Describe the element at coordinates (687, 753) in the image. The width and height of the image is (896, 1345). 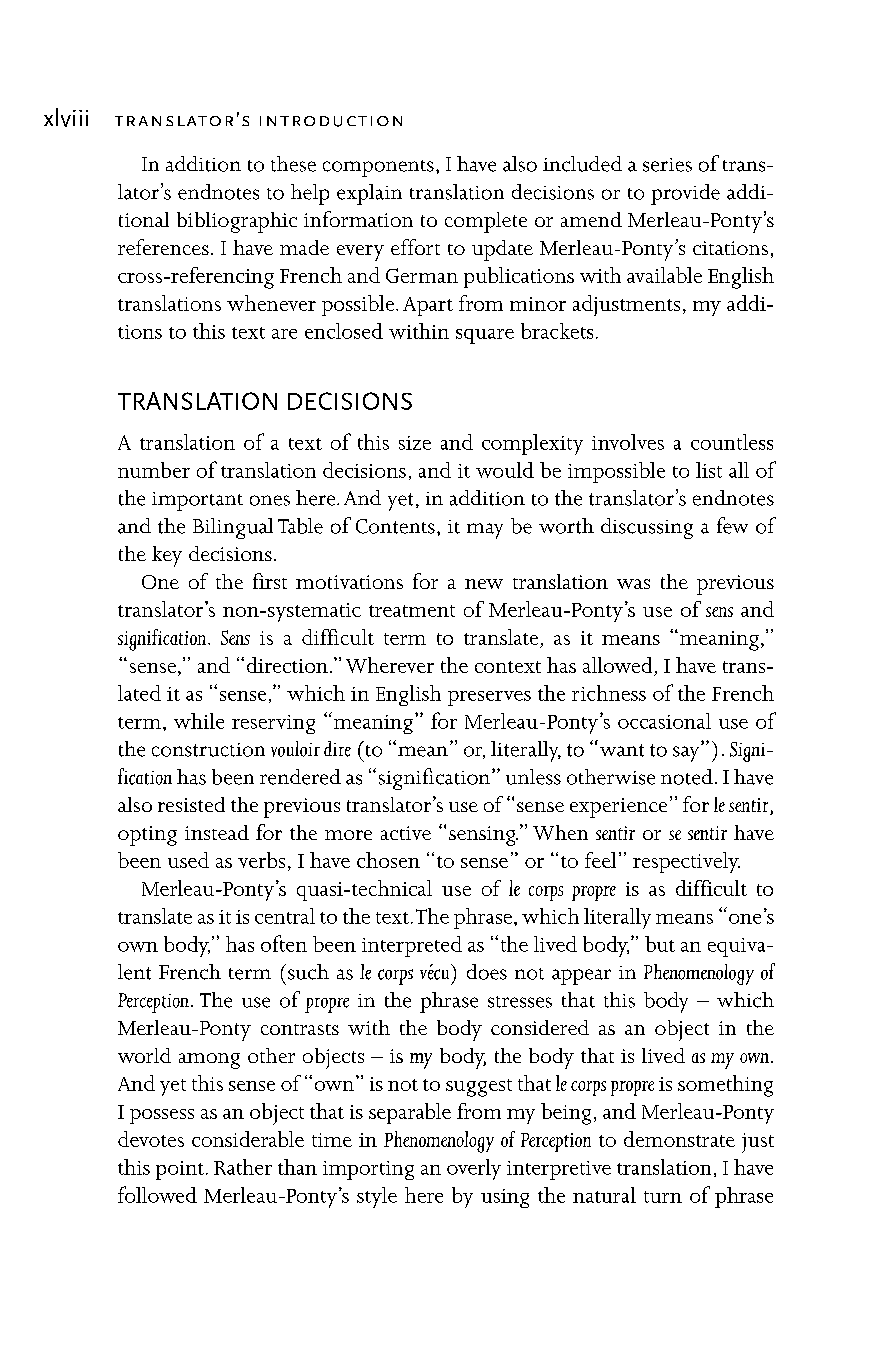
I see `say` at that location.
